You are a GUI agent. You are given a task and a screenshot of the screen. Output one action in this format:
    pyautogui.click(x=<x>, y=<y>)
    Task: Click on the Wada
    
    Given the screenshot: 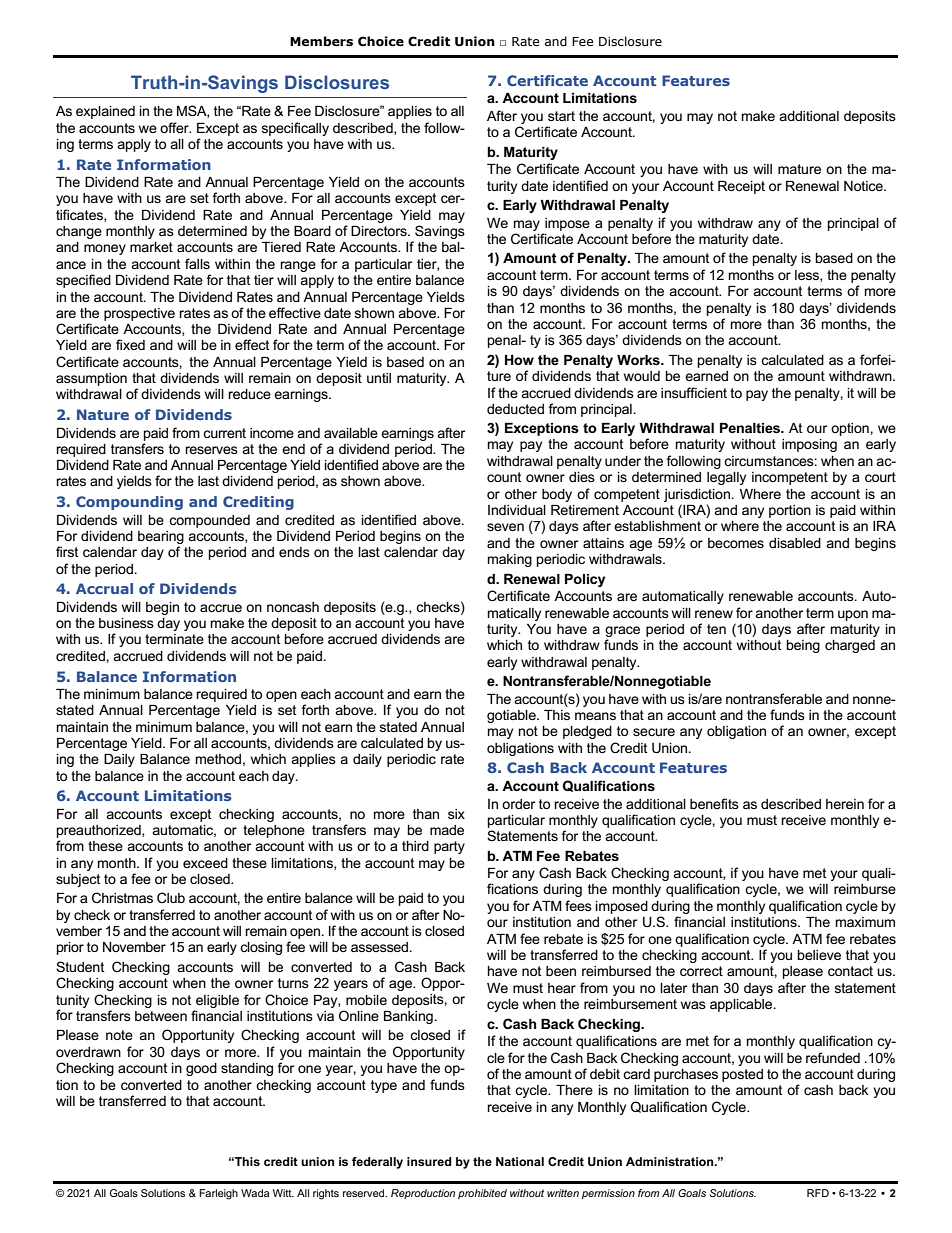 What is the action you would take?
    pyautogui.click(x=255, y=1193)
